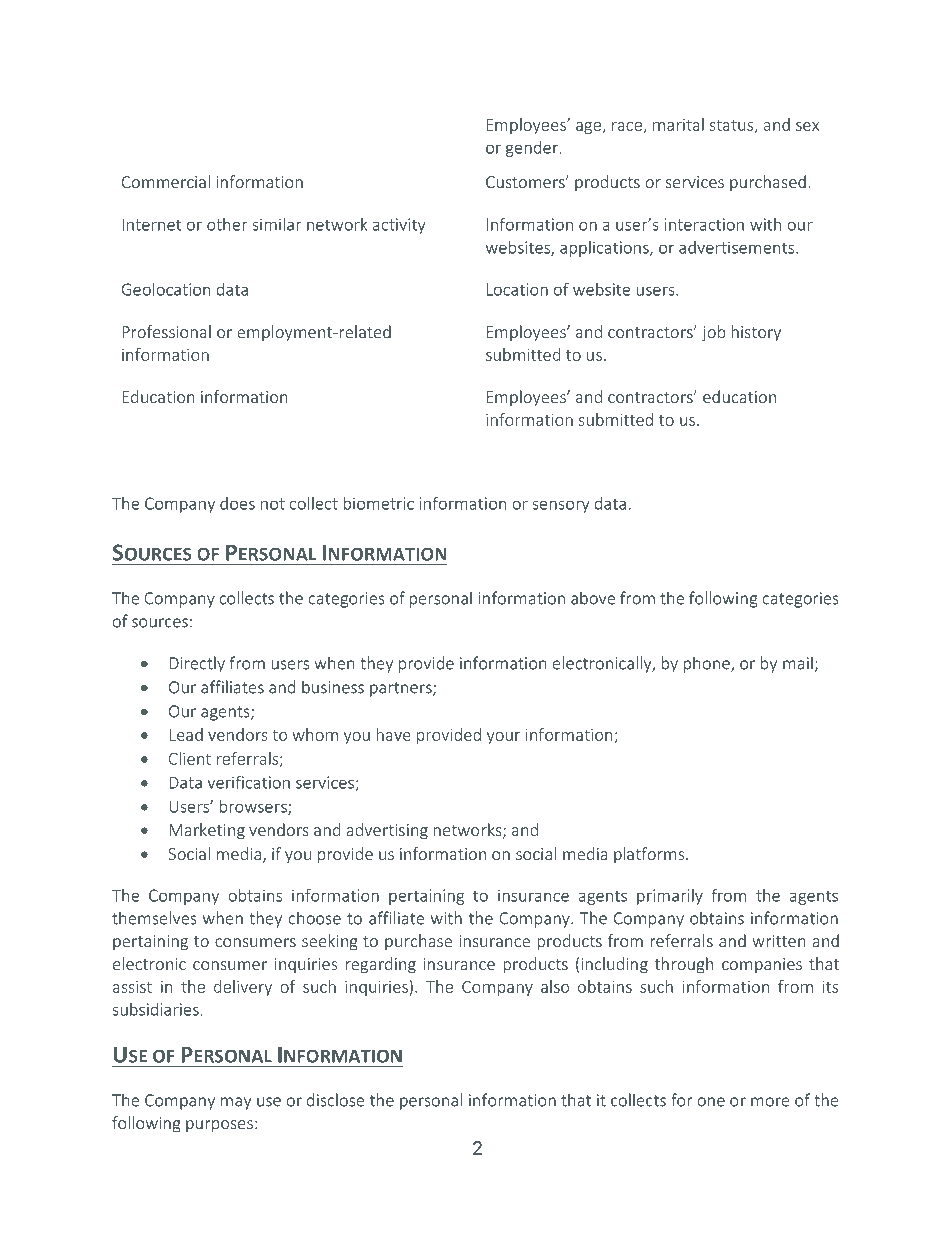  Describe the element at coordinates (533, 149) in the screenshot. I see `gender` at that location.
